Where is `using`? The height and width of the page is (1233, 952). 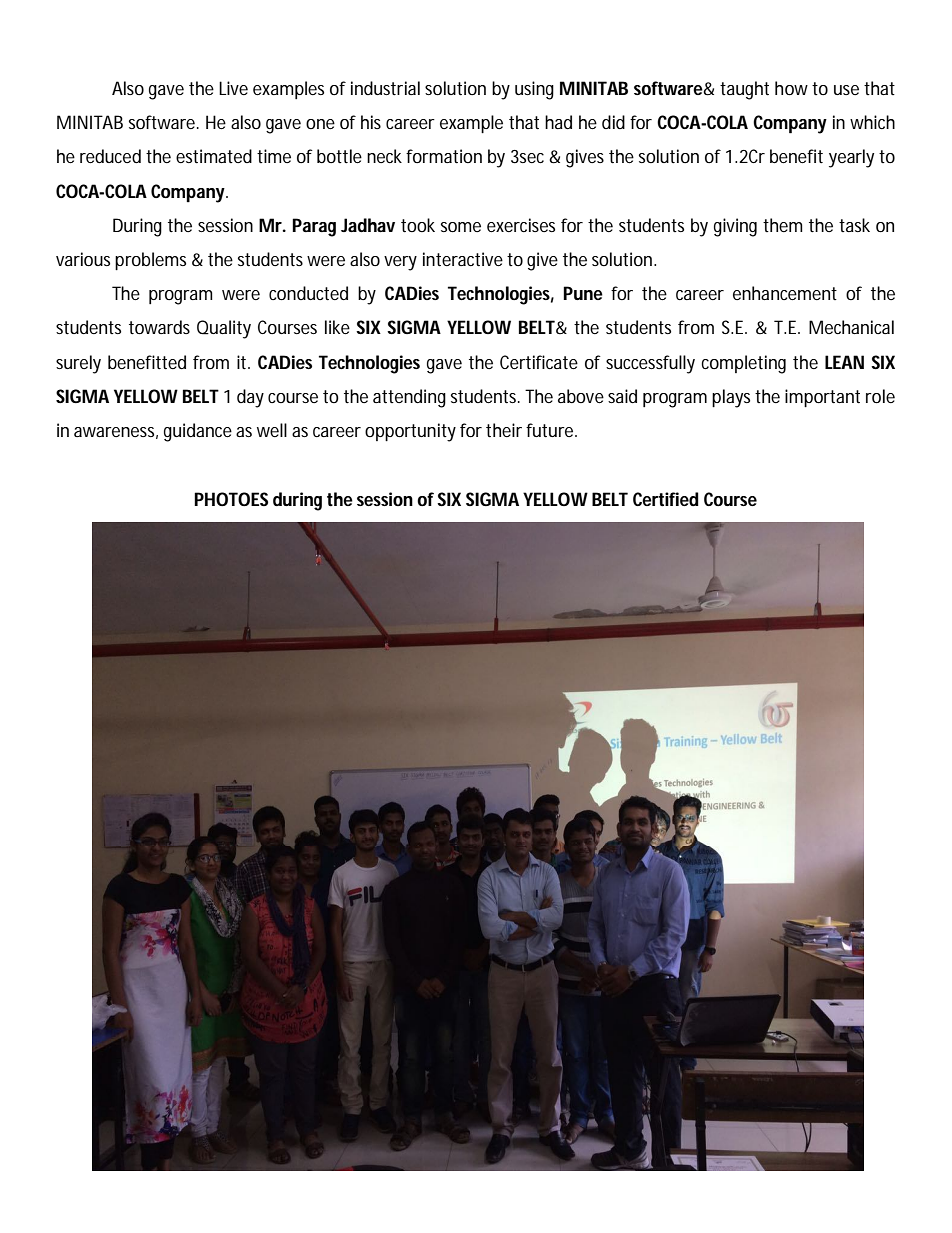
using is located at coordinates (534, 90).
